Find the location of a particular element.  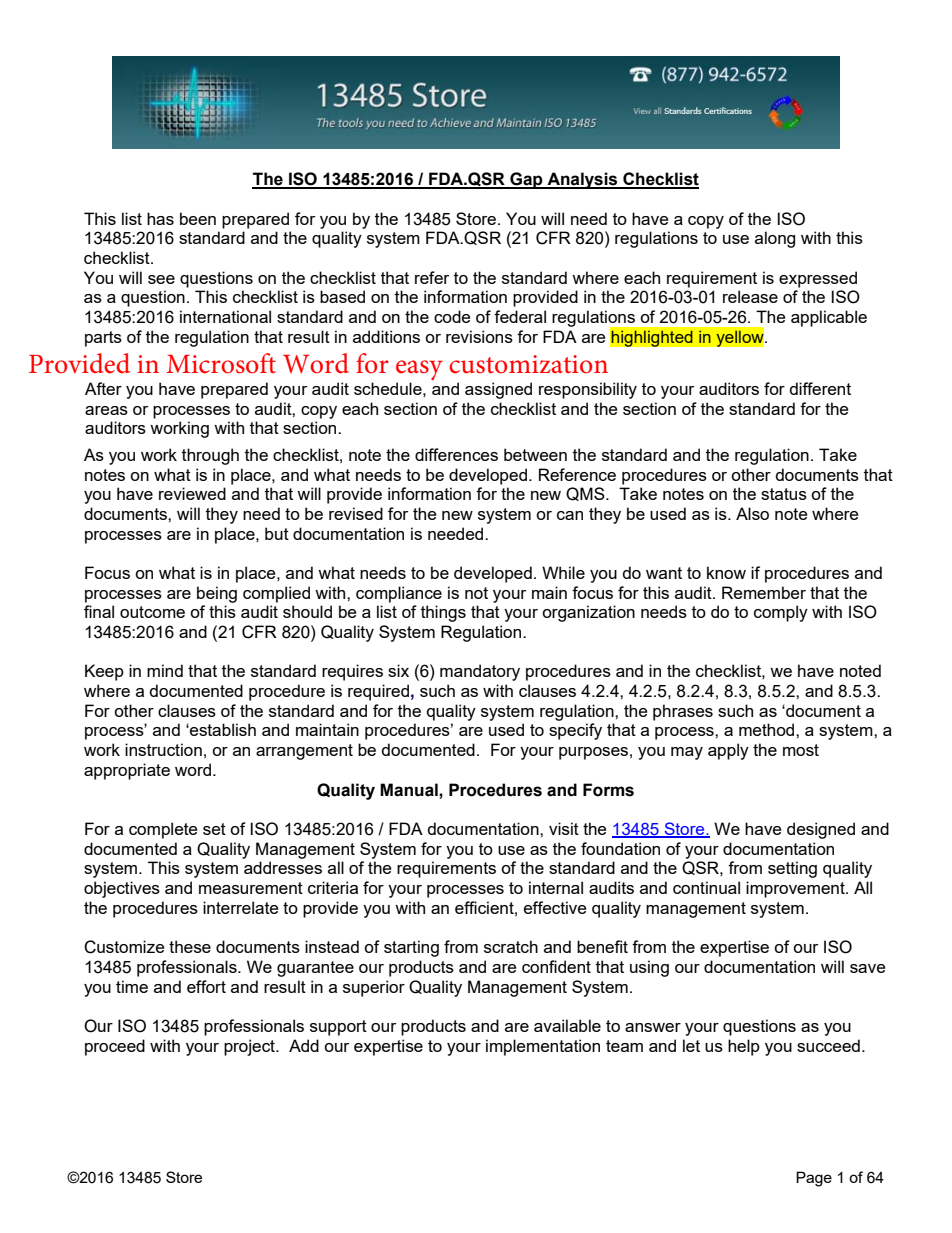

through is located at coordinates (210, 456).
